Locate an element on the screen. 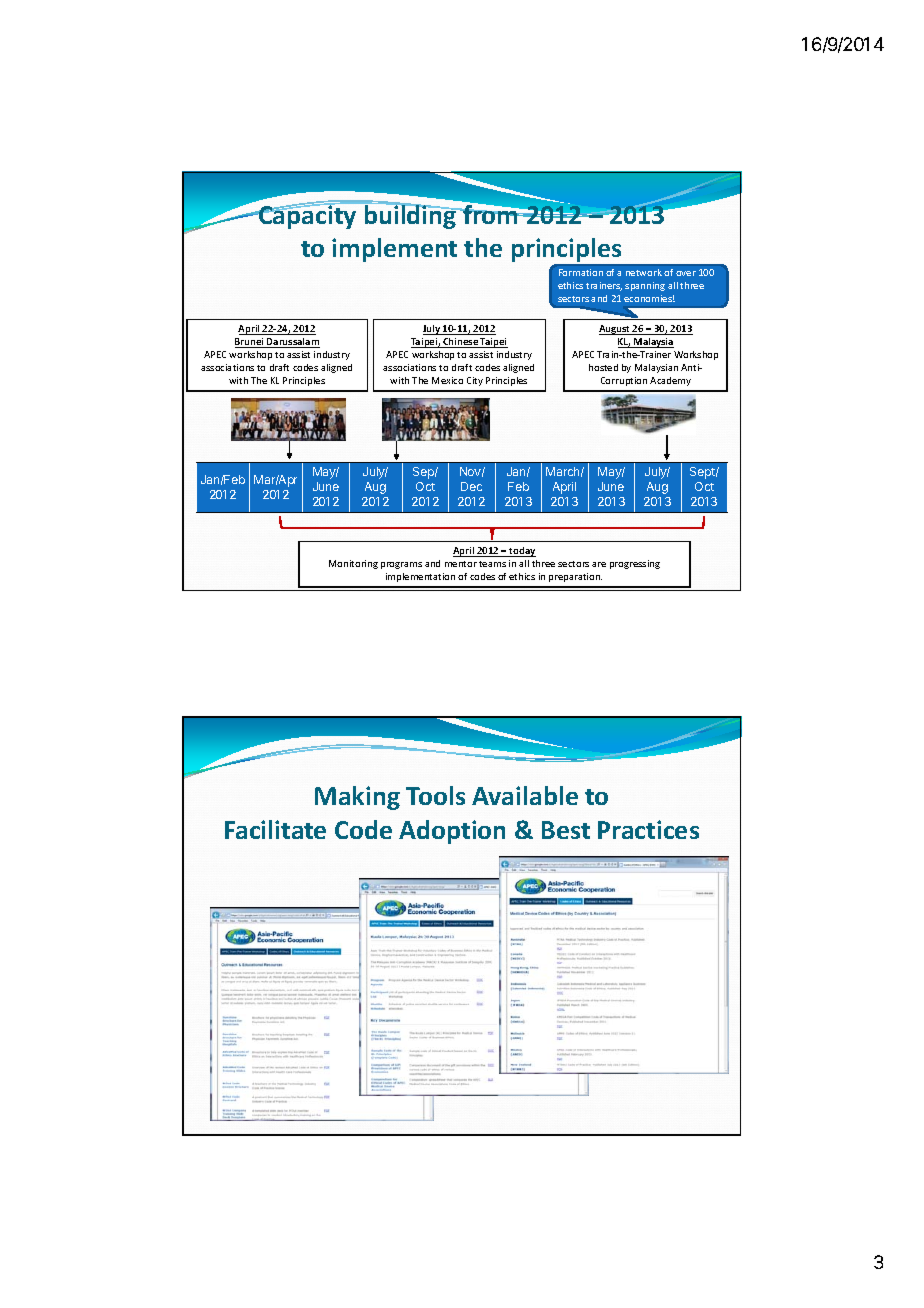 This screenshot has height=1308, width=924. mentor is located at coordinates (461, 564).
